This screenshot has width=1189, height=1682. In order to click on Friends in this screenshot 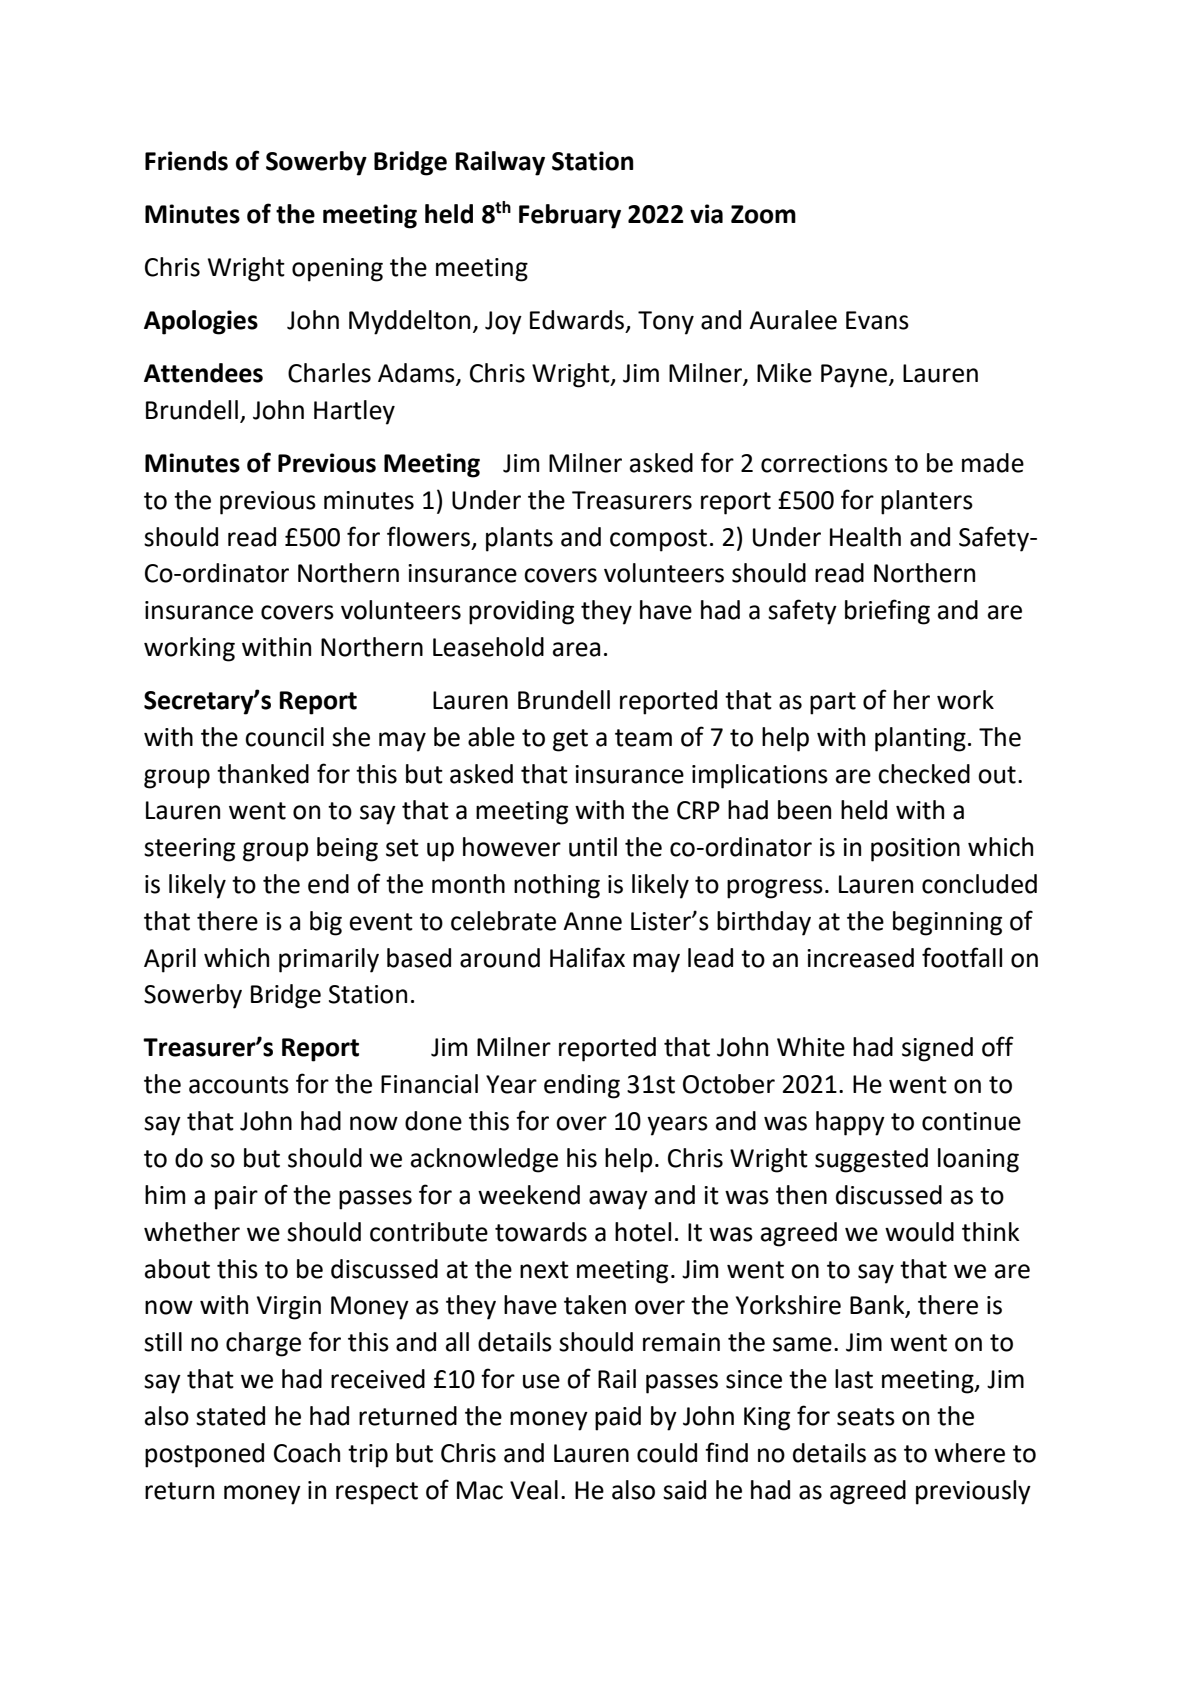, I will do `click(186, 161)`.
